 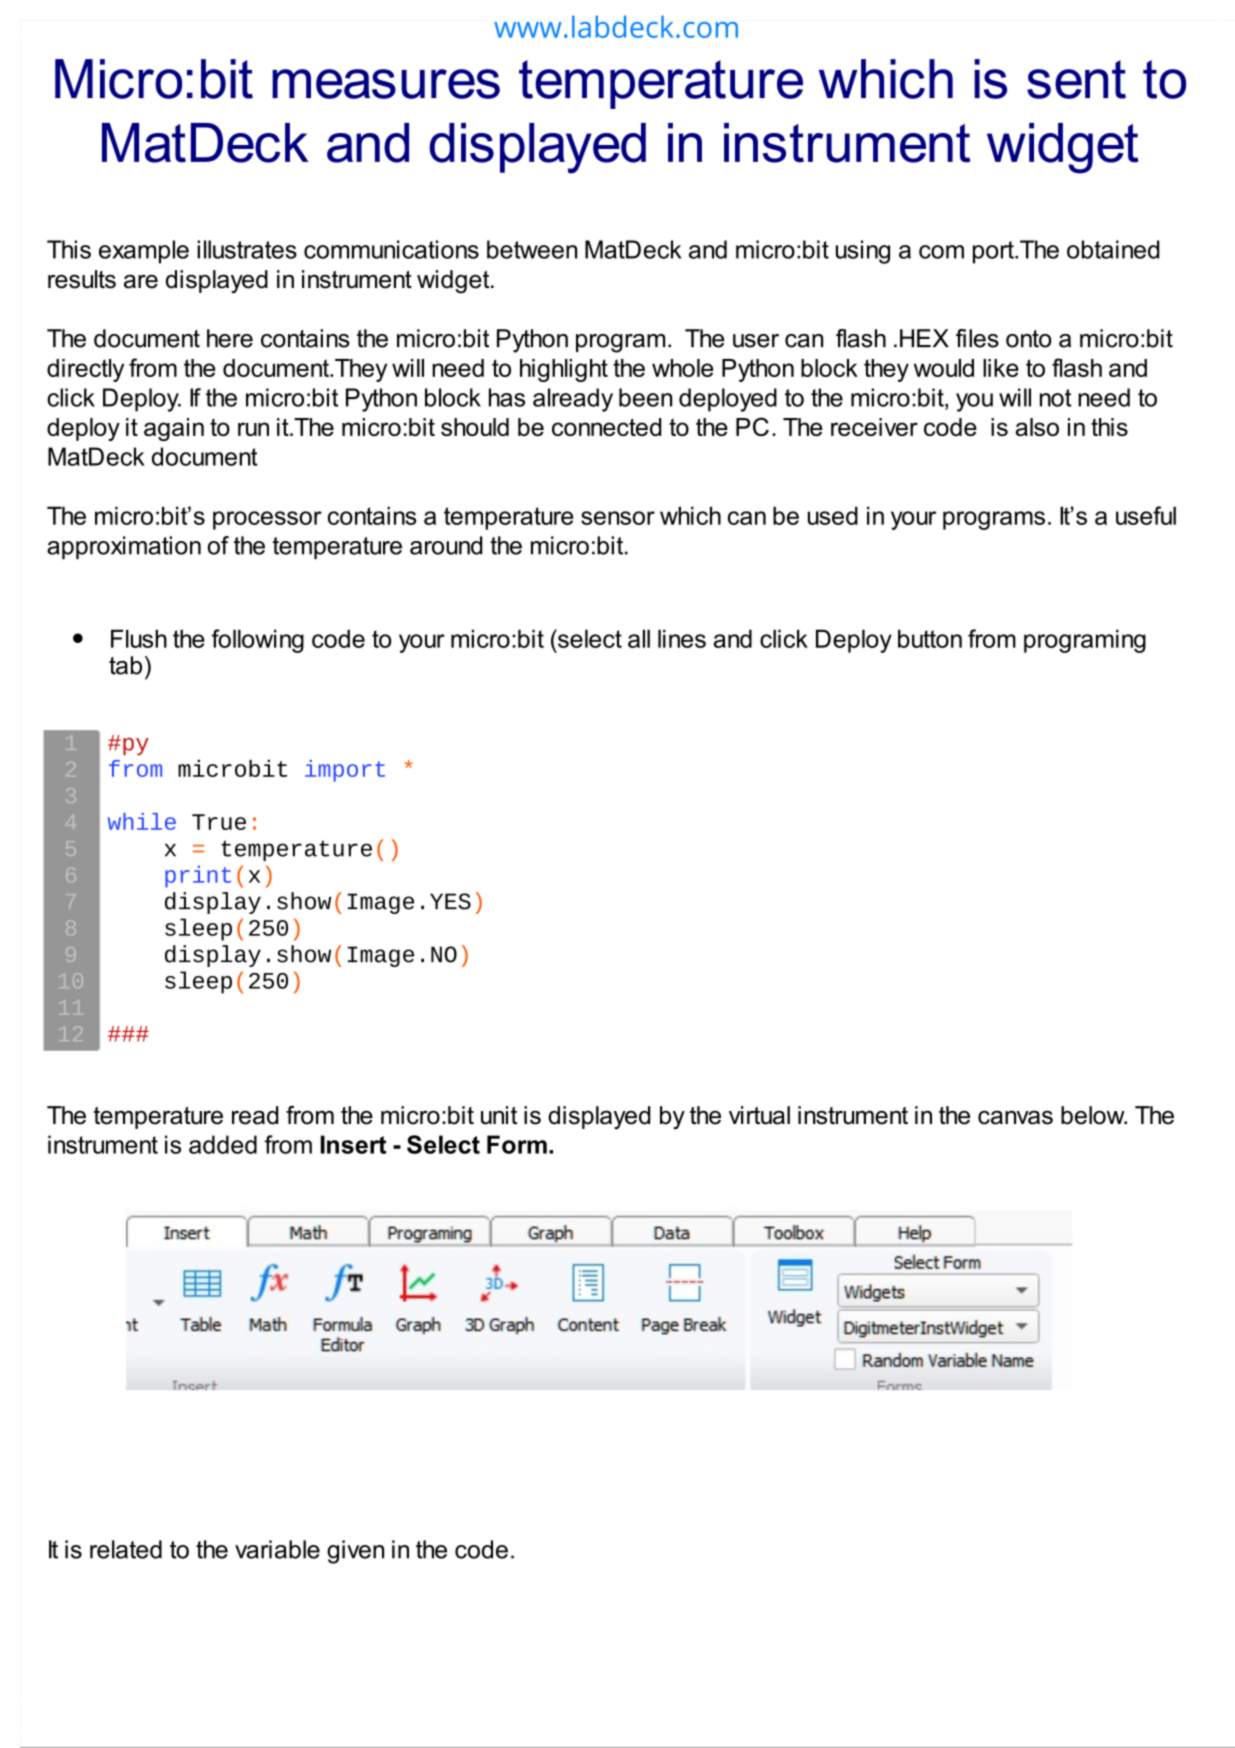 What do you see at coordinates (639, 638) in the image?
I see `all` at bounding box center [639, 638].
